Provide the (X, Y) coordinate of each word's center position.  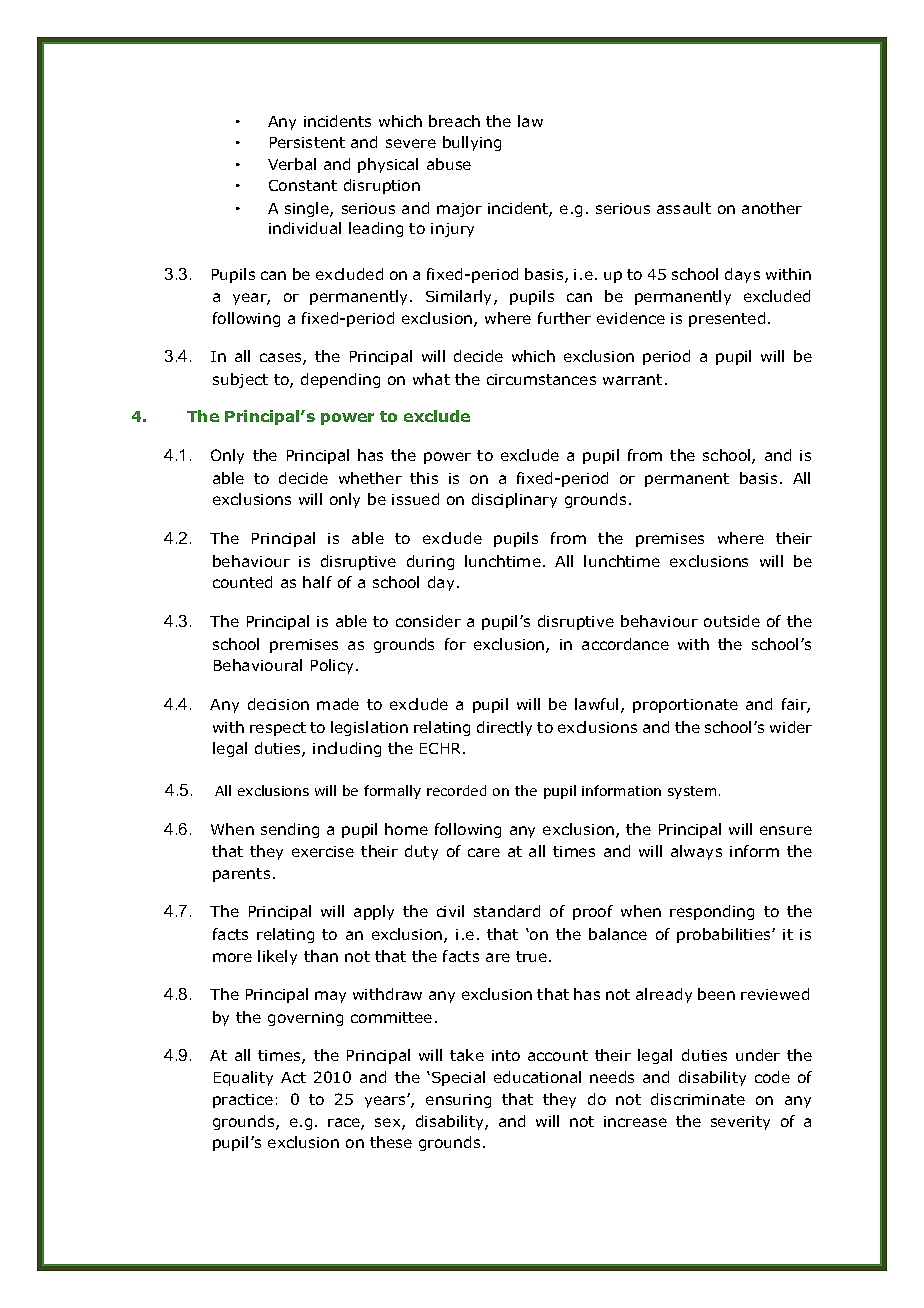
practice (243, 1101)
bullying (472, 143)
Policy (332, 666)
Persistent (307, 142)
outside (732, 621)
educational (537, 1077)
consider (428, 621)
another (772, 208)
